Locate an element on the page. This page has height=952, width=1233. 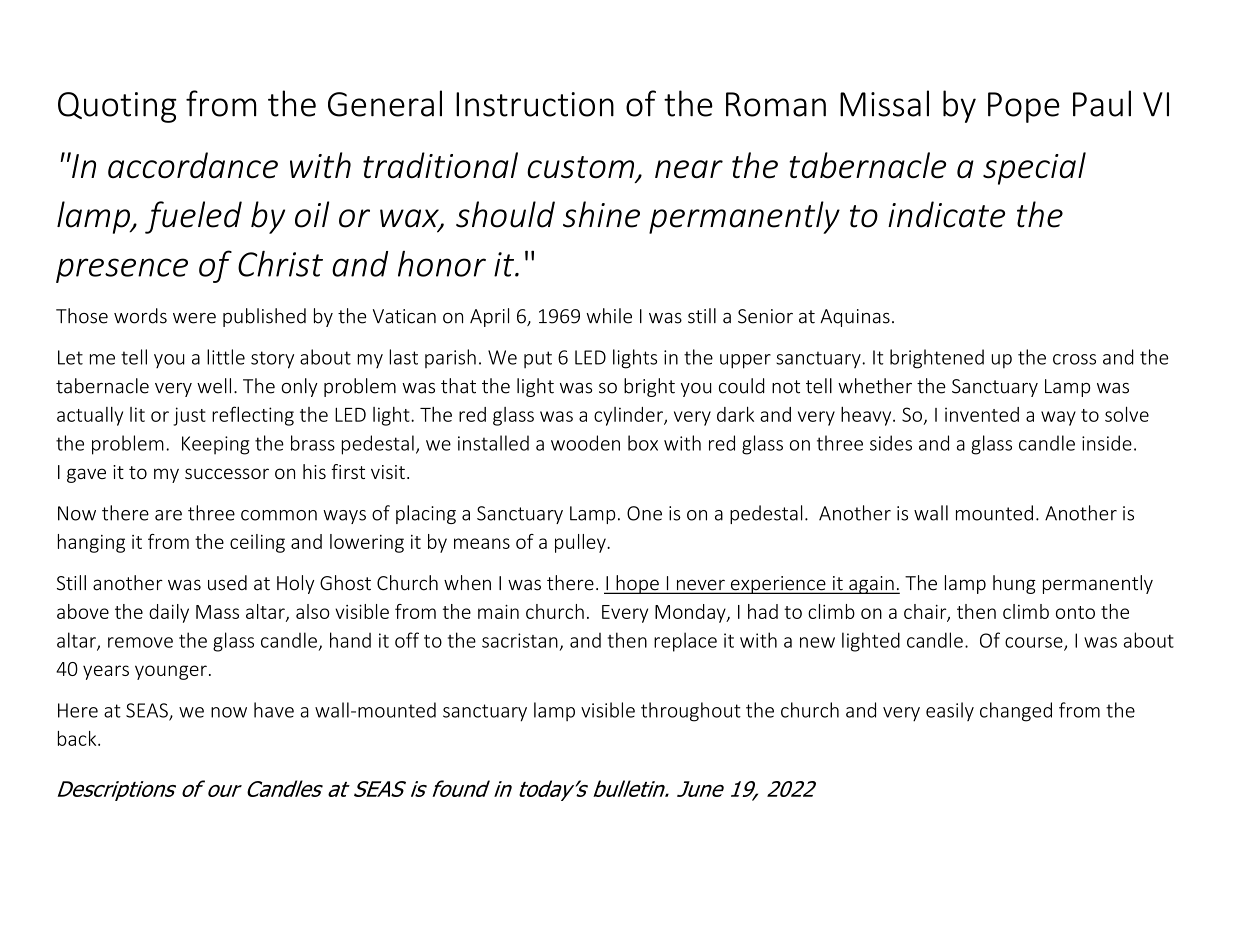
changed is located at coordinates (1016, 712).
